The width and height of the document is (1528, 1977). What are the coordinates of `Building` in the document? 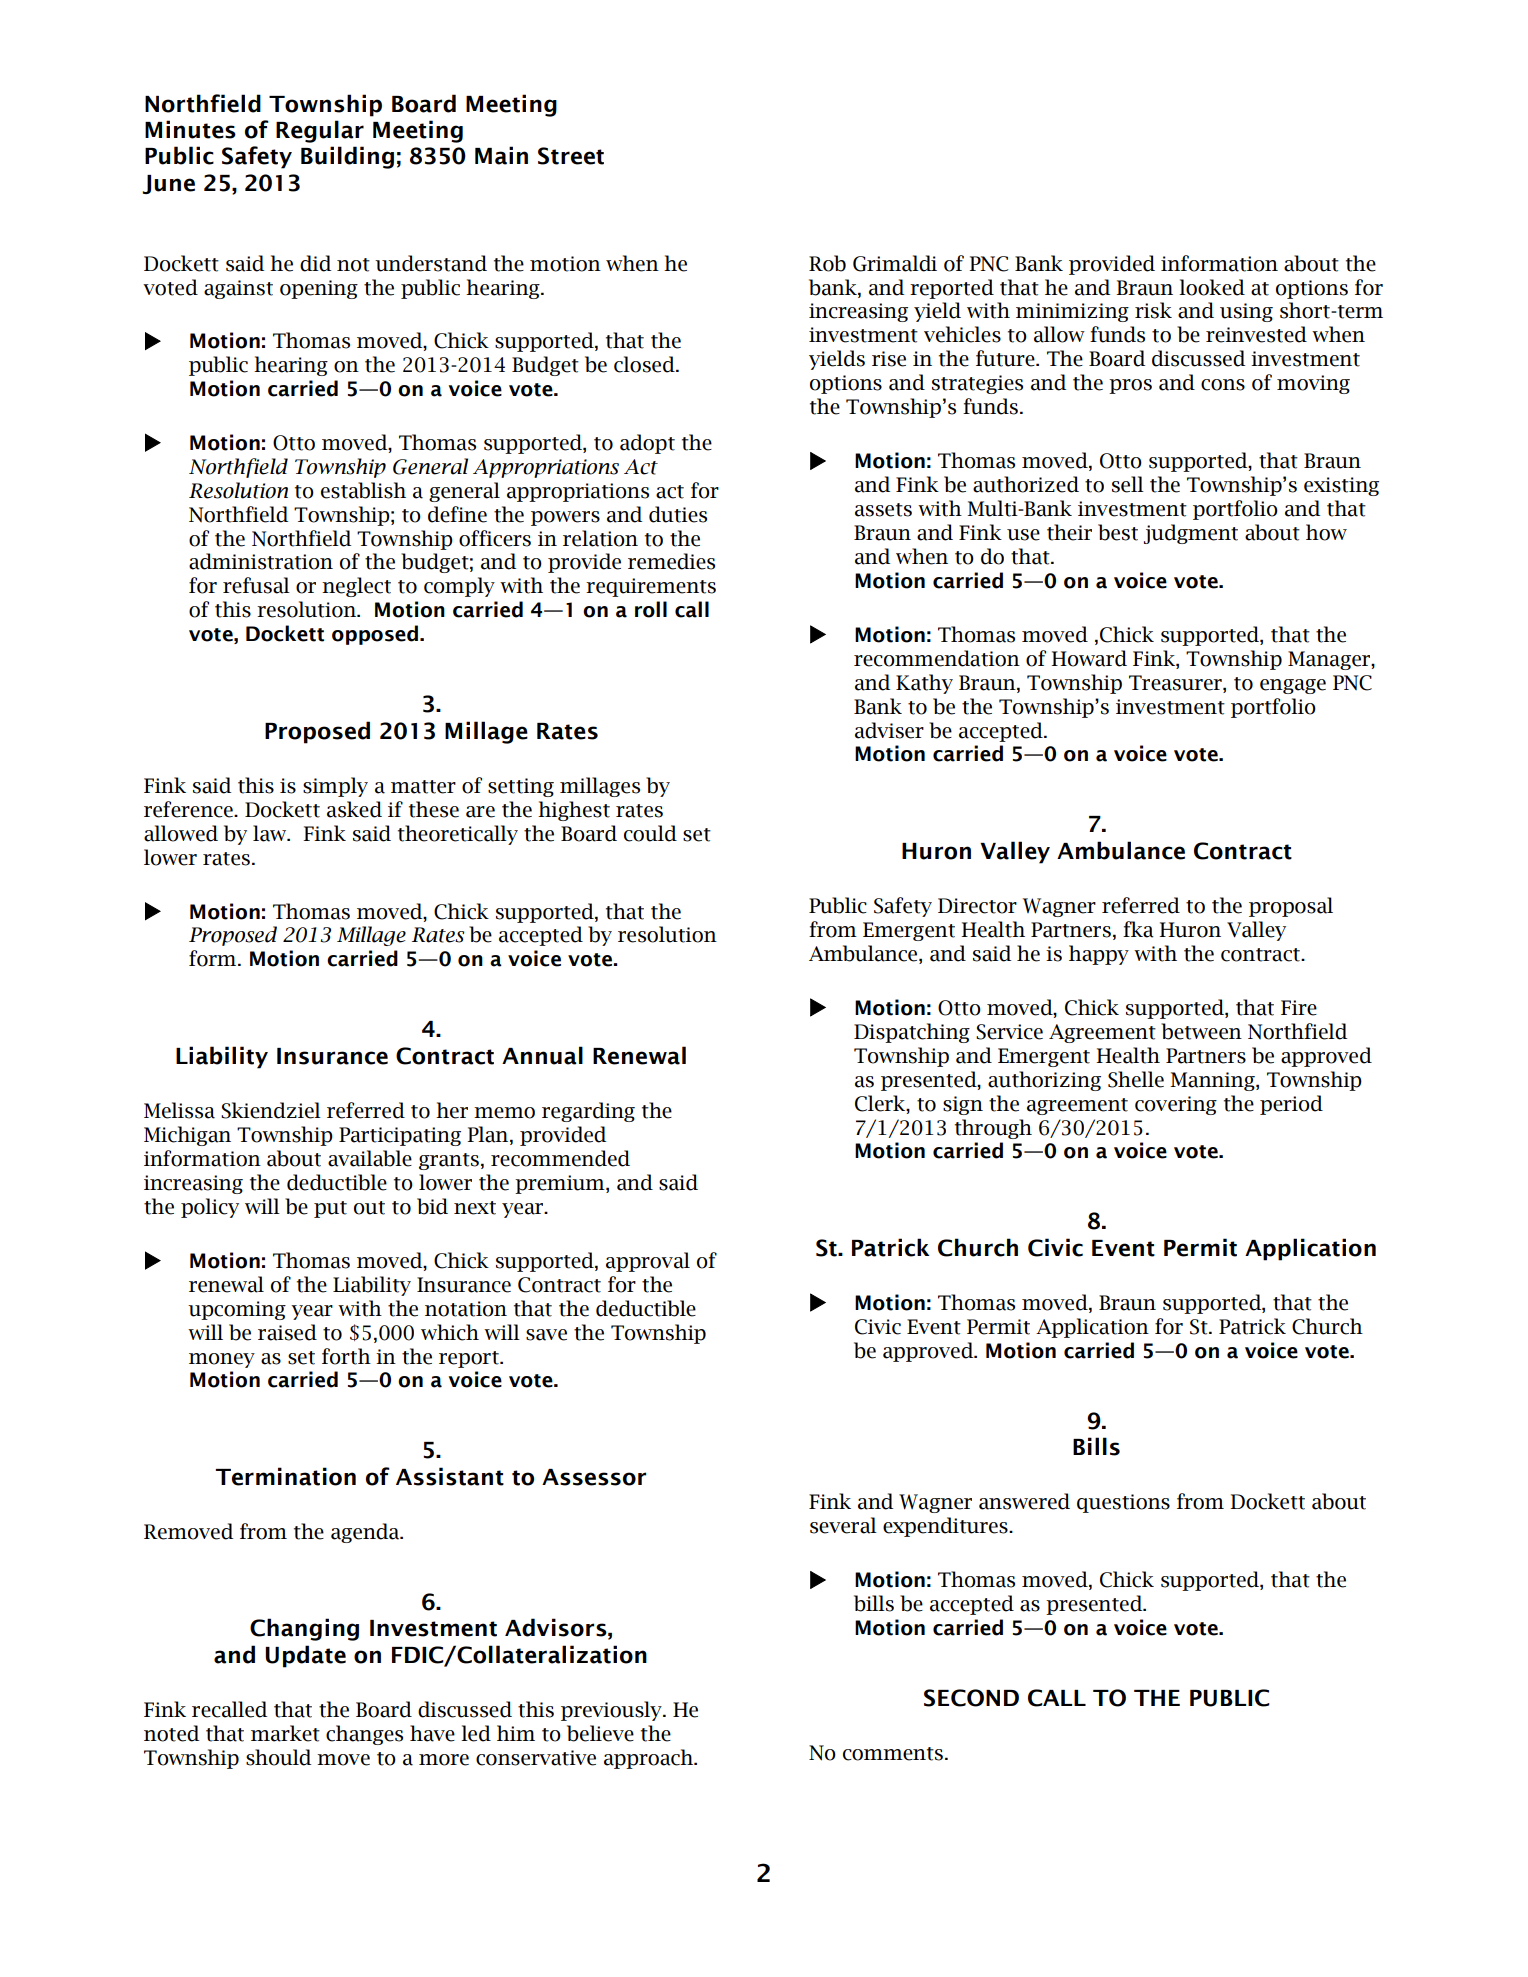 It's located at (347, 157).
